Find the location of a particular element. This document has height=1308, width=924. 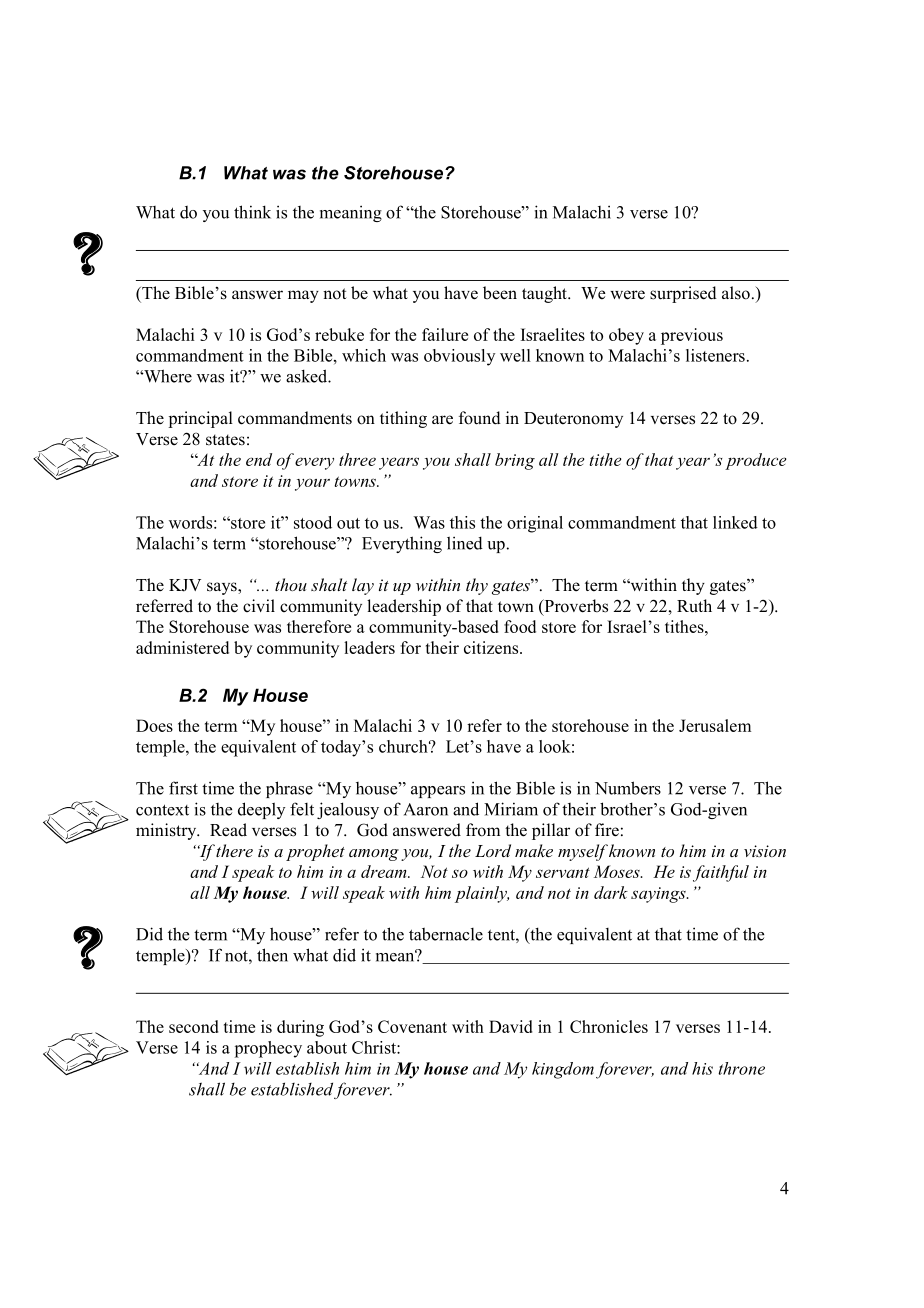

second is located at coordinates (193, 1026).
